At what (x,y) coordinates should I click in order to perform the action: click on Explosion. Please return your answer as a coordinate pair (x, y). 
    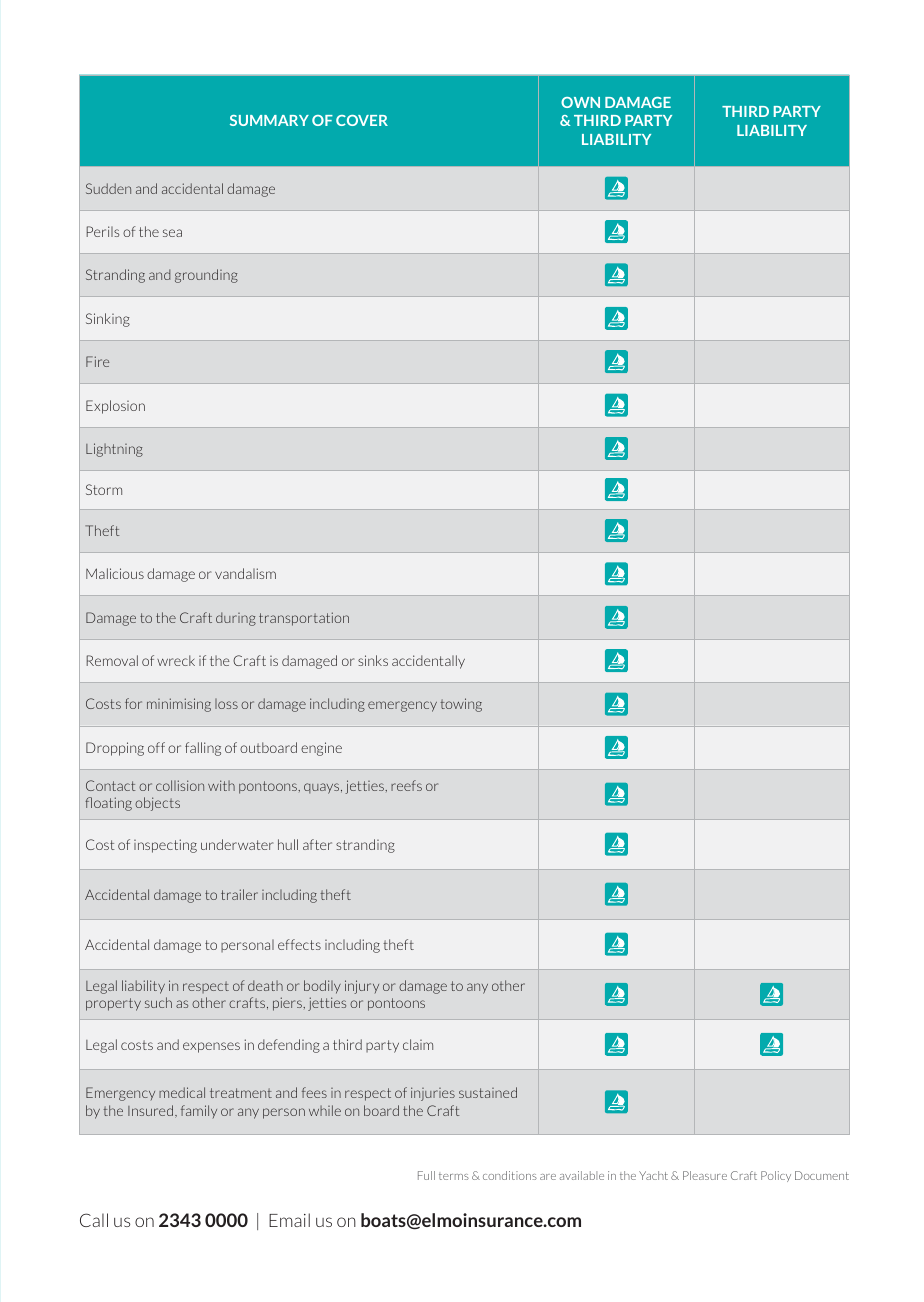
    Looking at the image, I should click on (115, 407).
